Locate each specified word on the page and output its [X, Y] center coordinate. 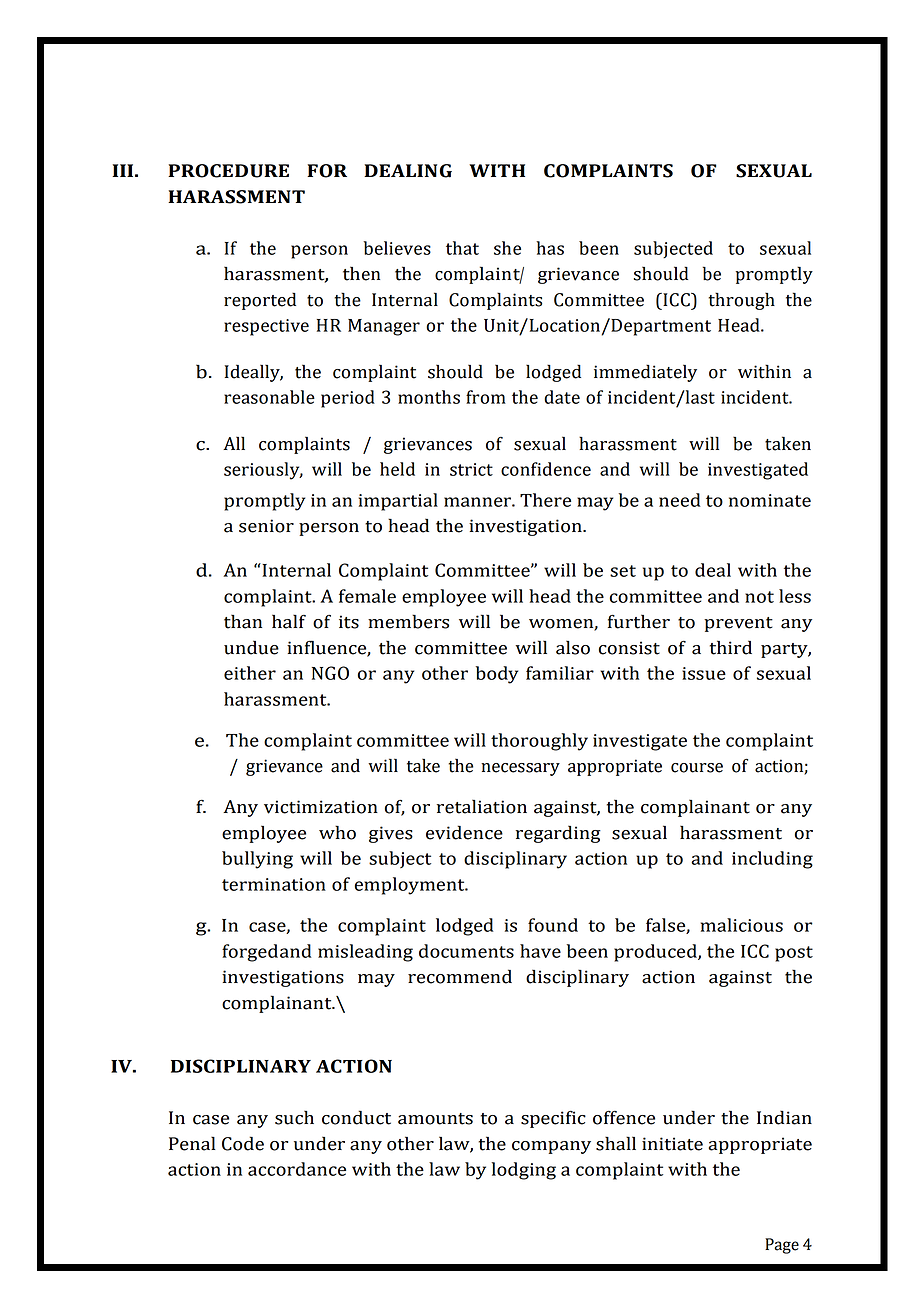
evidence [464, 832]
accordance [297, 1169]
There [545, 500]
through [742, 301]
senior [266, 526]
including [772, 860]
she [507, 248]
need [680, 500]
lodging [523, 1171]
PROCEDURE [228, 171]
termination [274, 884]
